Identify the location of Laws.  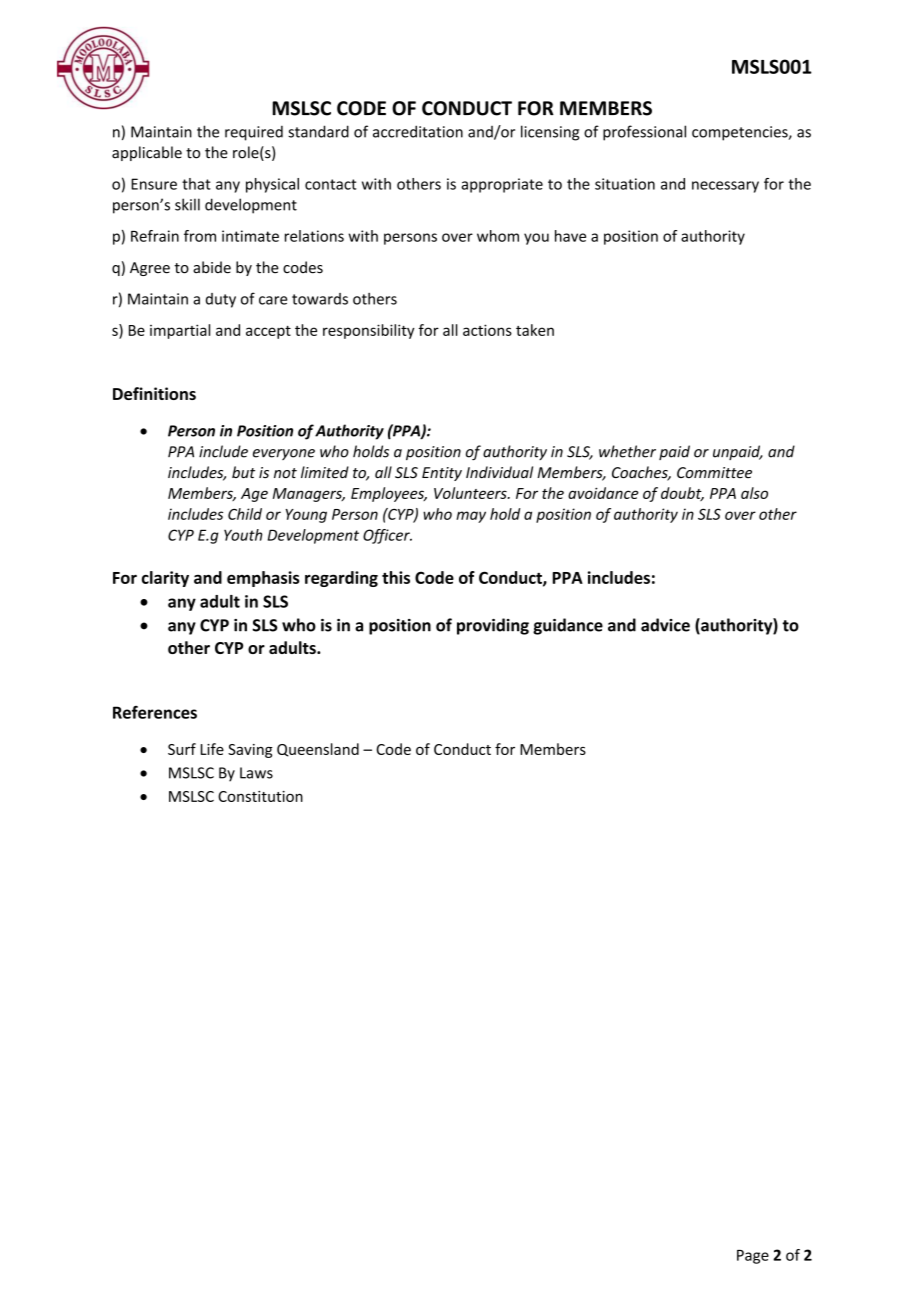
(256, 773).
